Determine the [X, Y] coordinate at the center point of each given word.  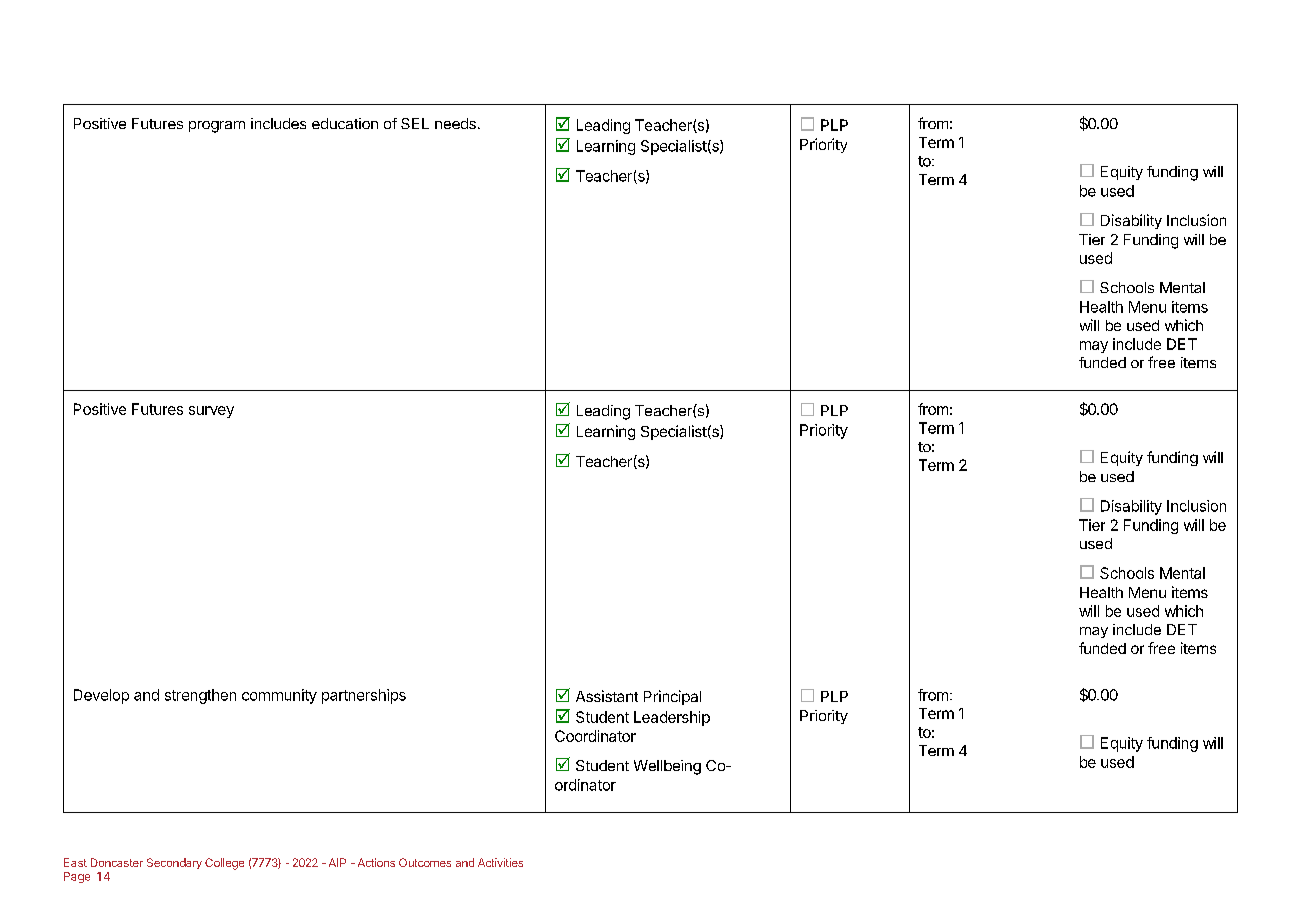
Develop [101, 696]
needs [455, 123]
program [217, 127]
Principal [672, 697]
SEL [415, 123]
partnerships [364, 696]
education [345, 123]
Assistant [607, 696]
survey [211, 412]
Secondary [174, 863]
